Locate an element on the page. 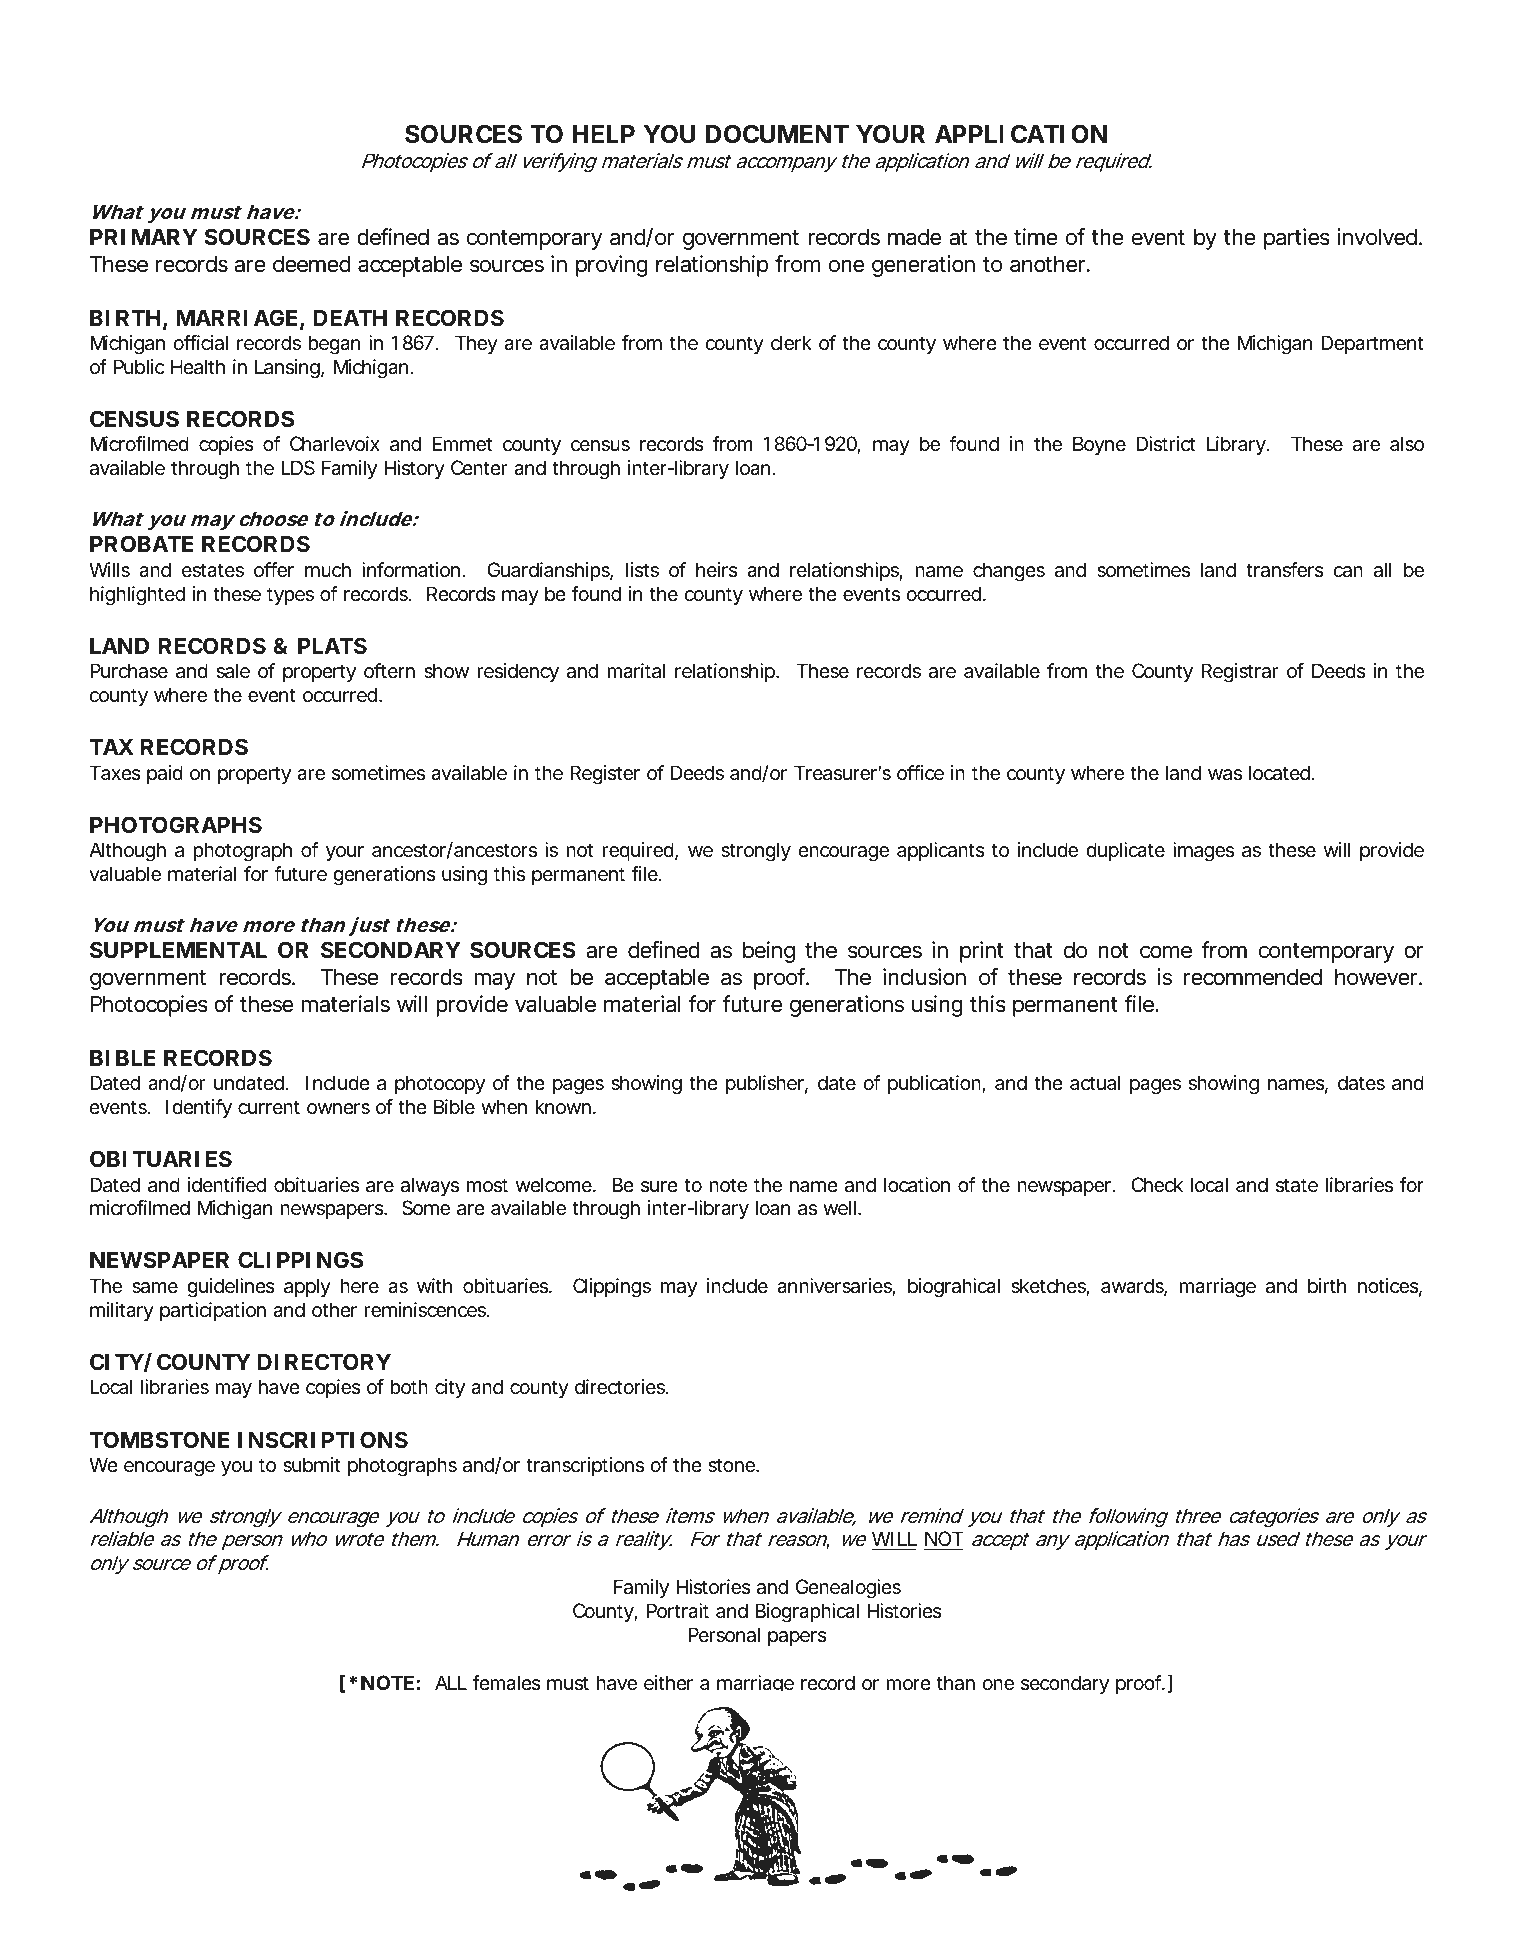 The image size is (1513, 1958). parties is located at coordinates (1297, 239).
